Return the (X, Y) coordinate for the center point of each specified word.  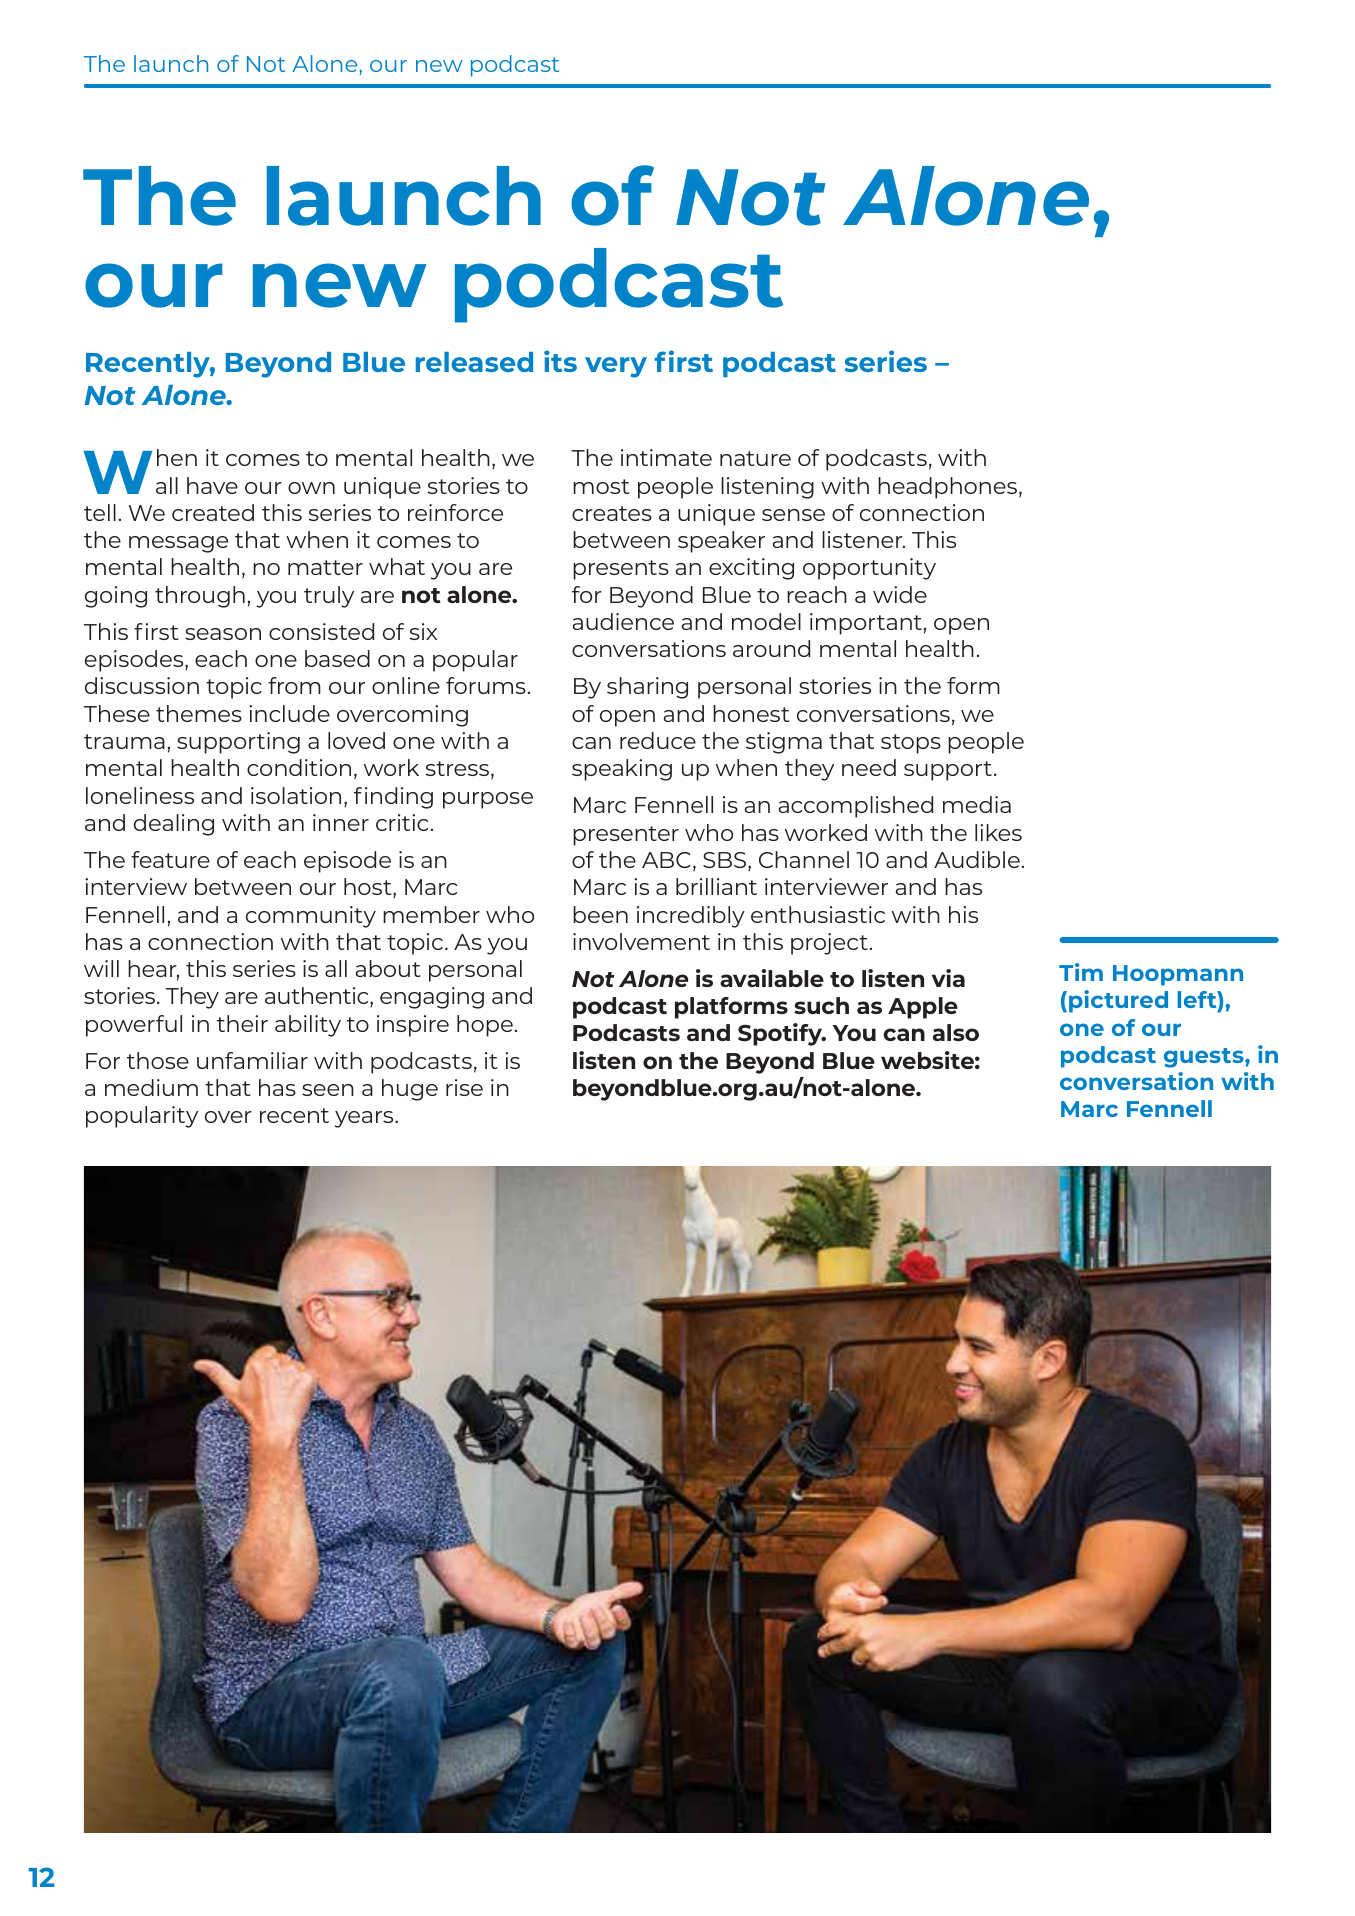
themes (199, 713)
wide (900, 594)
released (474, 362)
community (311, 917)
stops (911, 744)
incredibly (691, 917)
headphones (947, 488)
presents (621, 570)
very (616, 367)
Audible (977, 859)
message (178, 544)
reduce (658, 740)
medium (151, 1087)
